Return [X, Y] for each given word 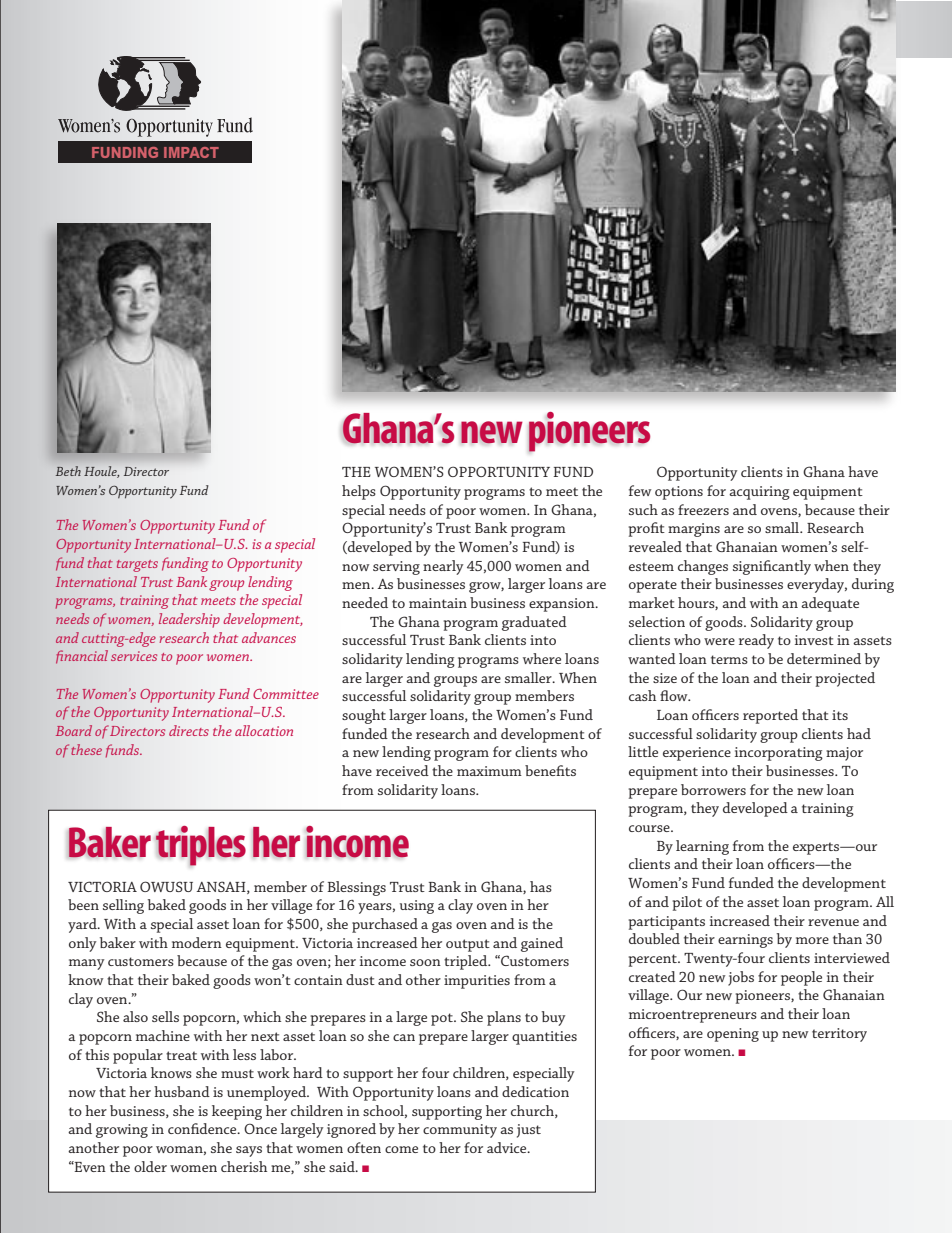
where [542, 658]
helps [359, 492]
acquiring [759, 493]
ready [756, 641]
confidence [203, 1128]
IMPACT [191, 152]
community [460, 1131]
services [134, 656]
